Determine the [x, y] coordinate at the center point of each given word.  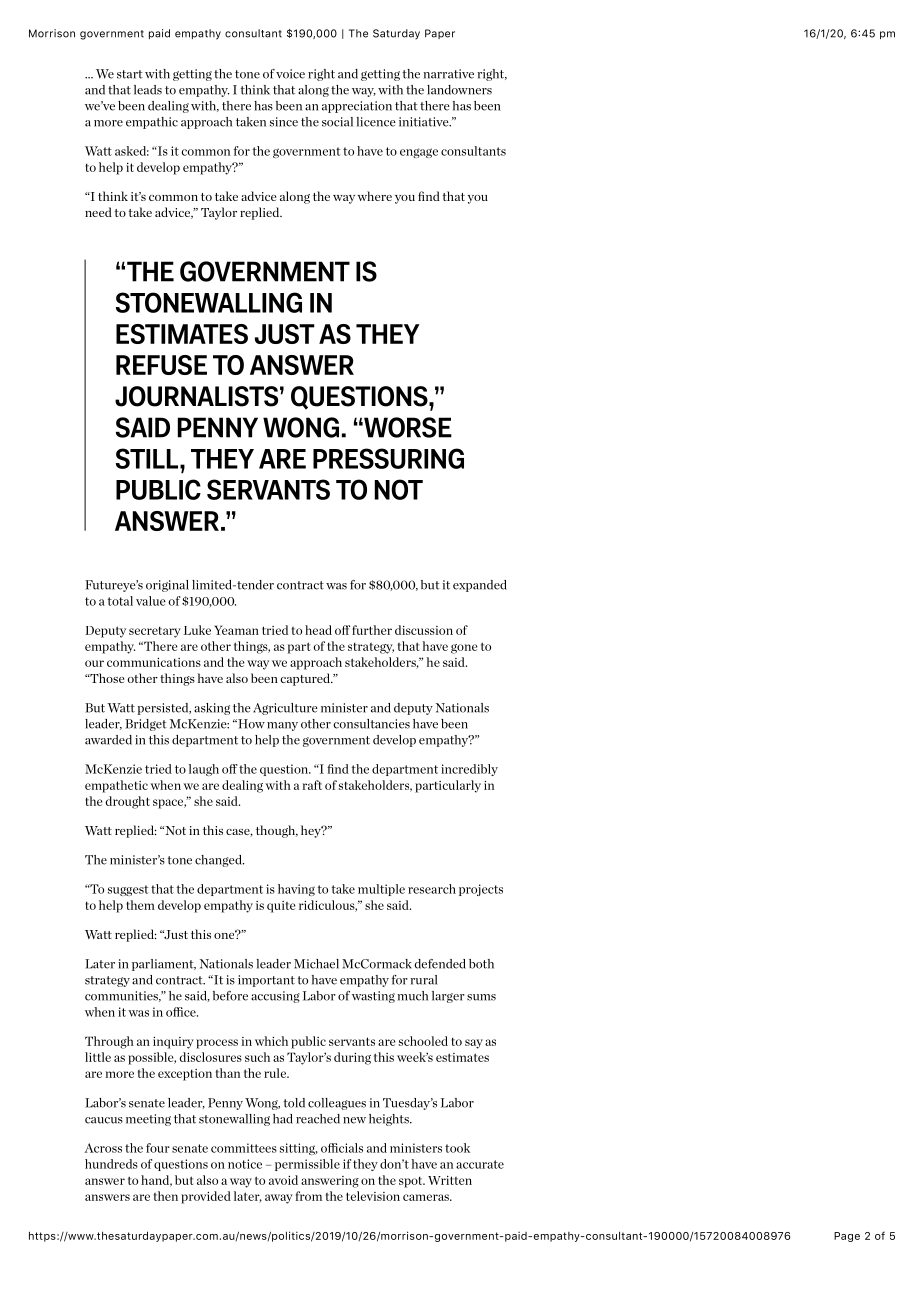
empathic [152, 123]
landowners [459, 90]
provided [206, 1197]
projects [481, 890]
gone [464, 649]
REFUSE [161, 365]
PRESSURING [388, 458]
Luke [197, 630]
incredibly [469, 770]
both [481, 964]
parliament [164, 965]
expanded [480, 586]
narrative [448, 74]
